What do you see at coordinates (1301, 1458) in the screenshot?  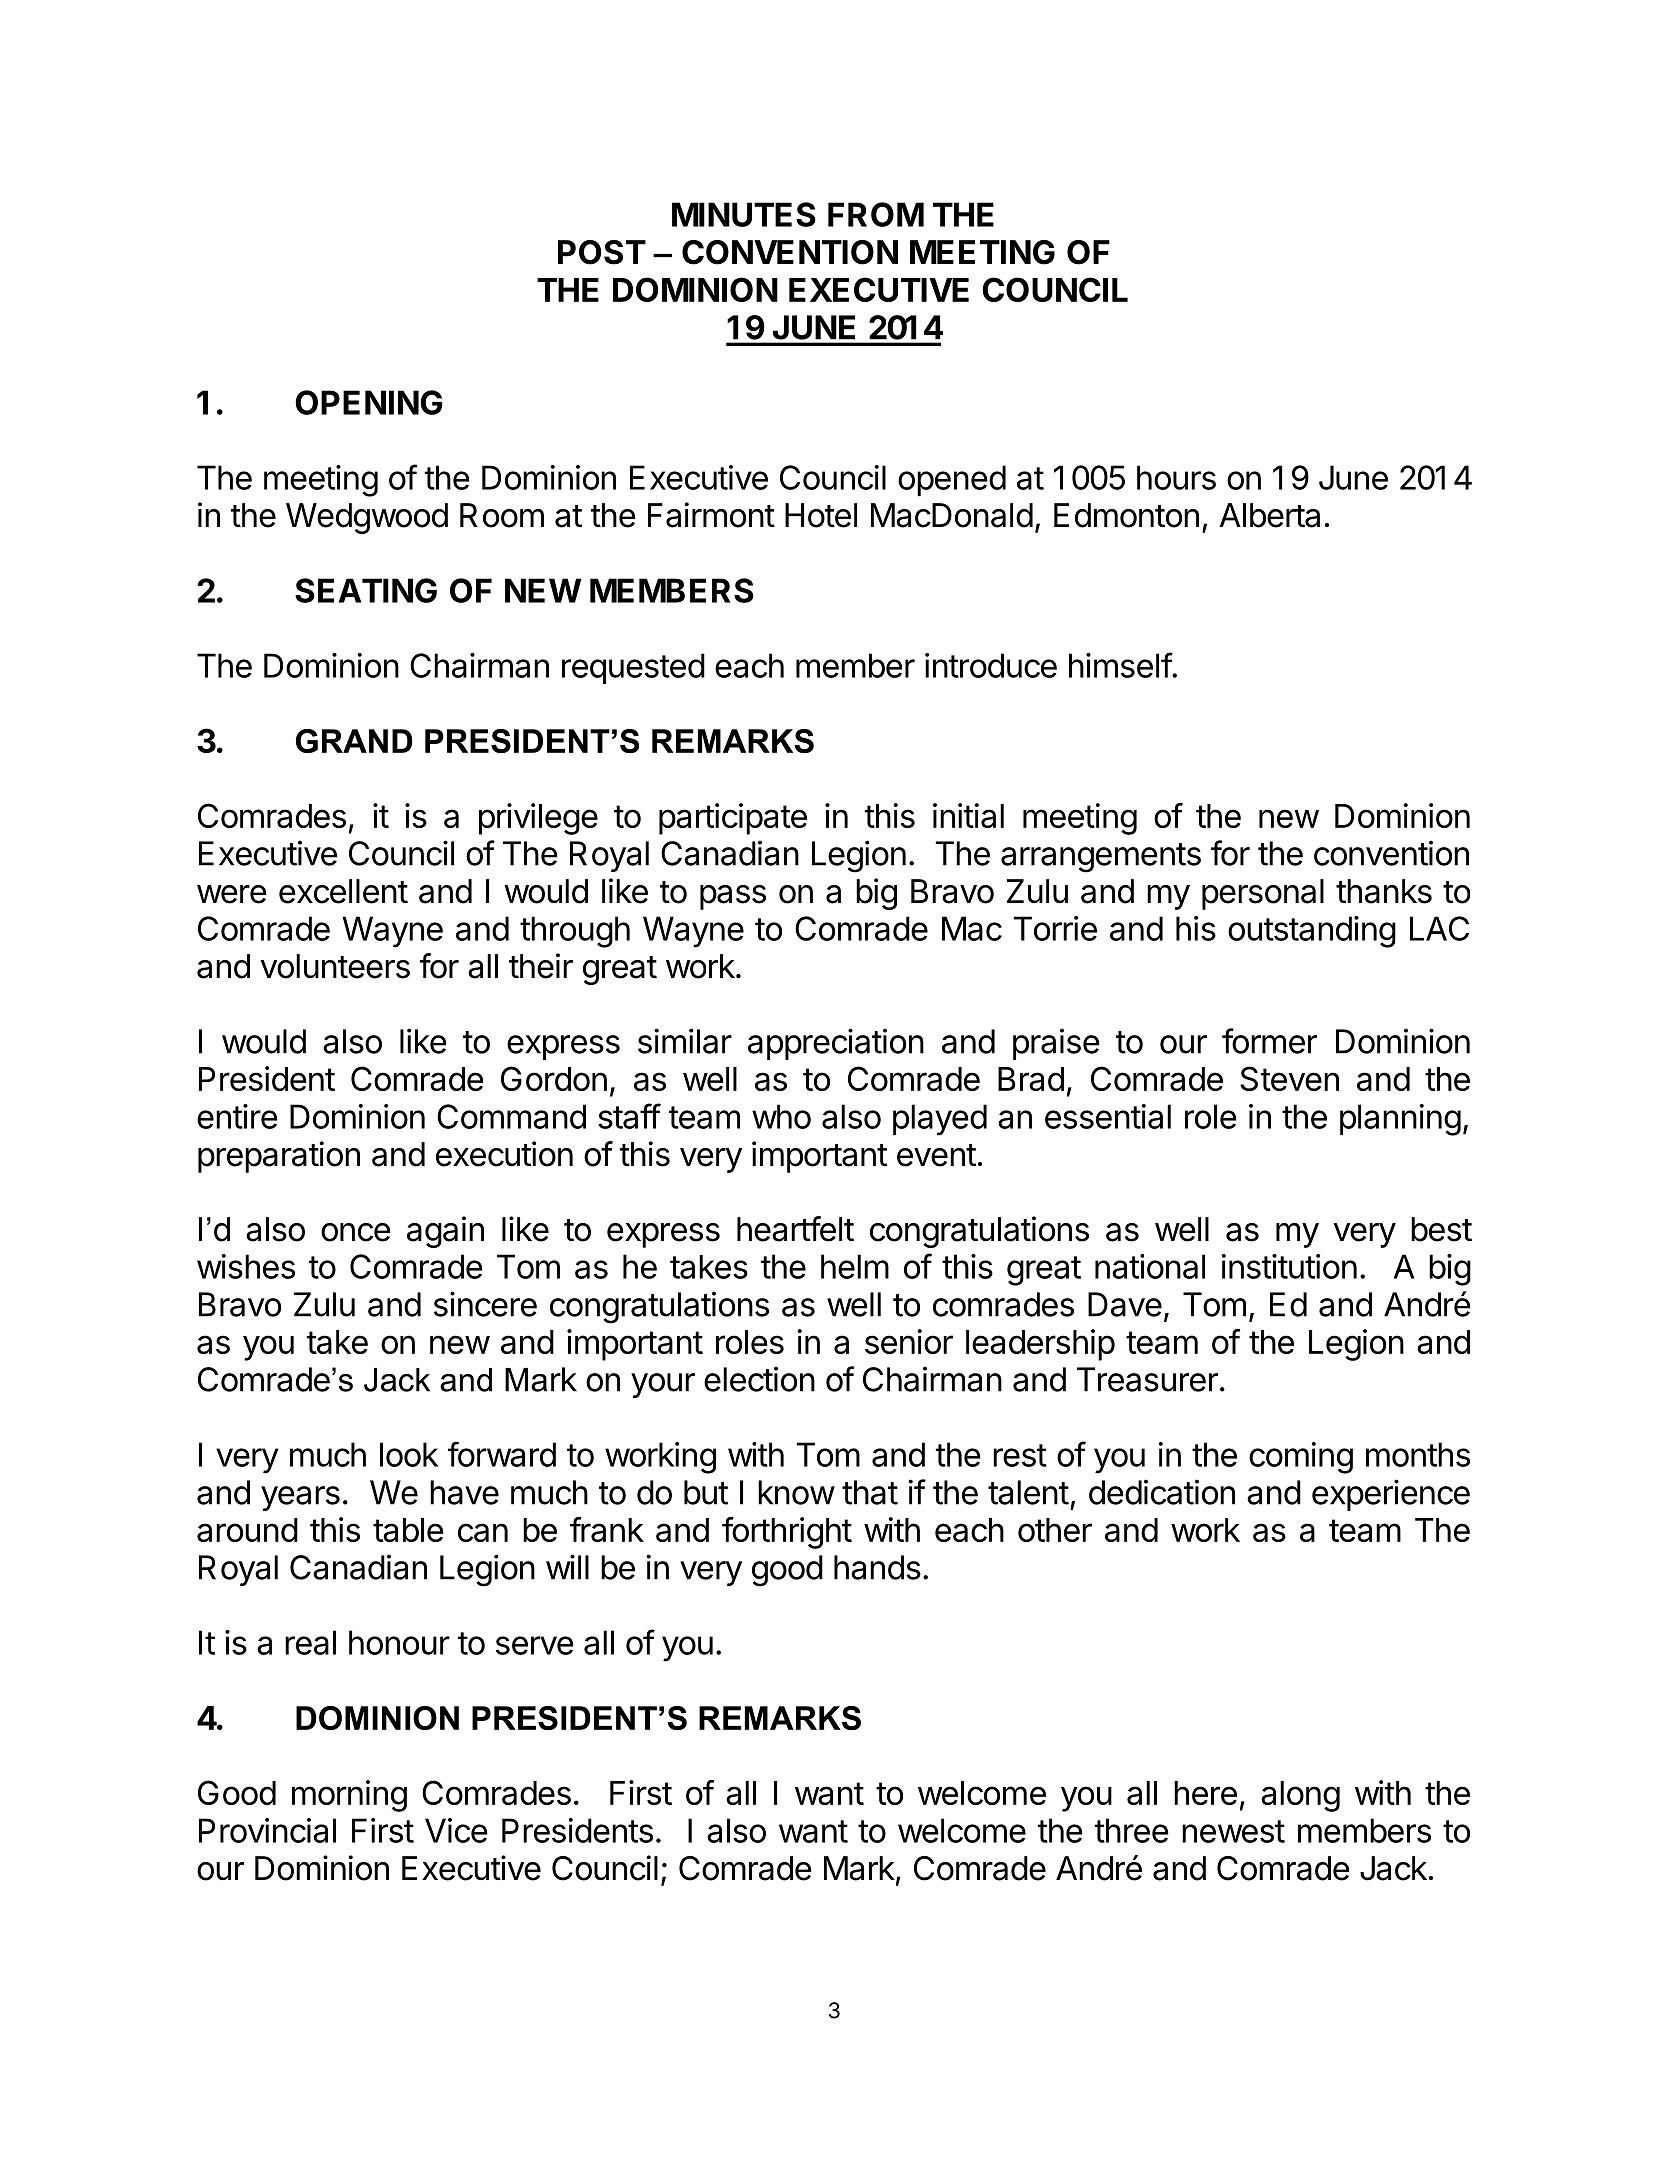 I see `coming` at bounding box center [1301, 1458].
